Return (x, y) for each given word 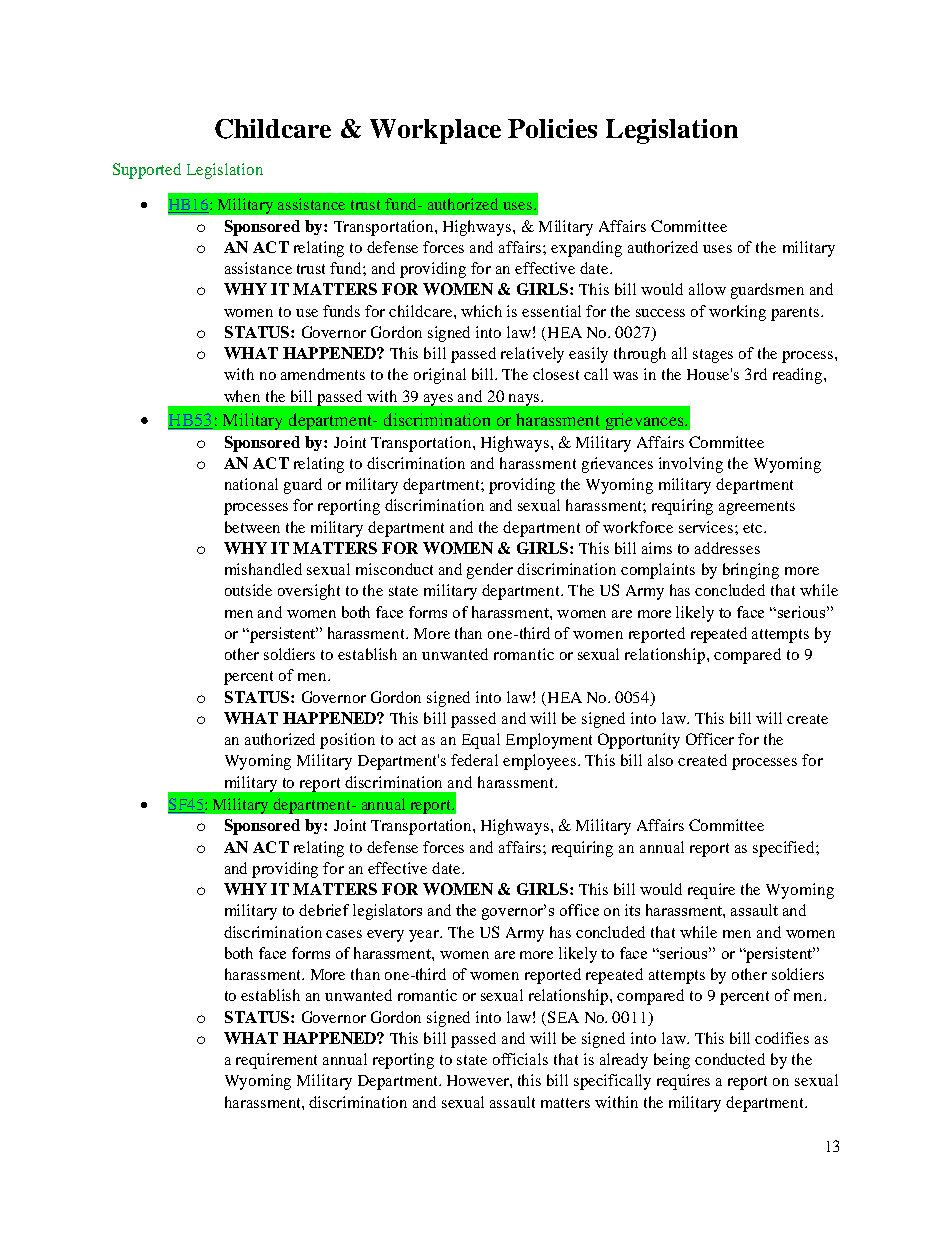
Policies (552, 128)
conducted (730, 1059)
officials (520, 1059)
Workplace (435, 131)
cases (344, 934)
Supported (147, 171)
